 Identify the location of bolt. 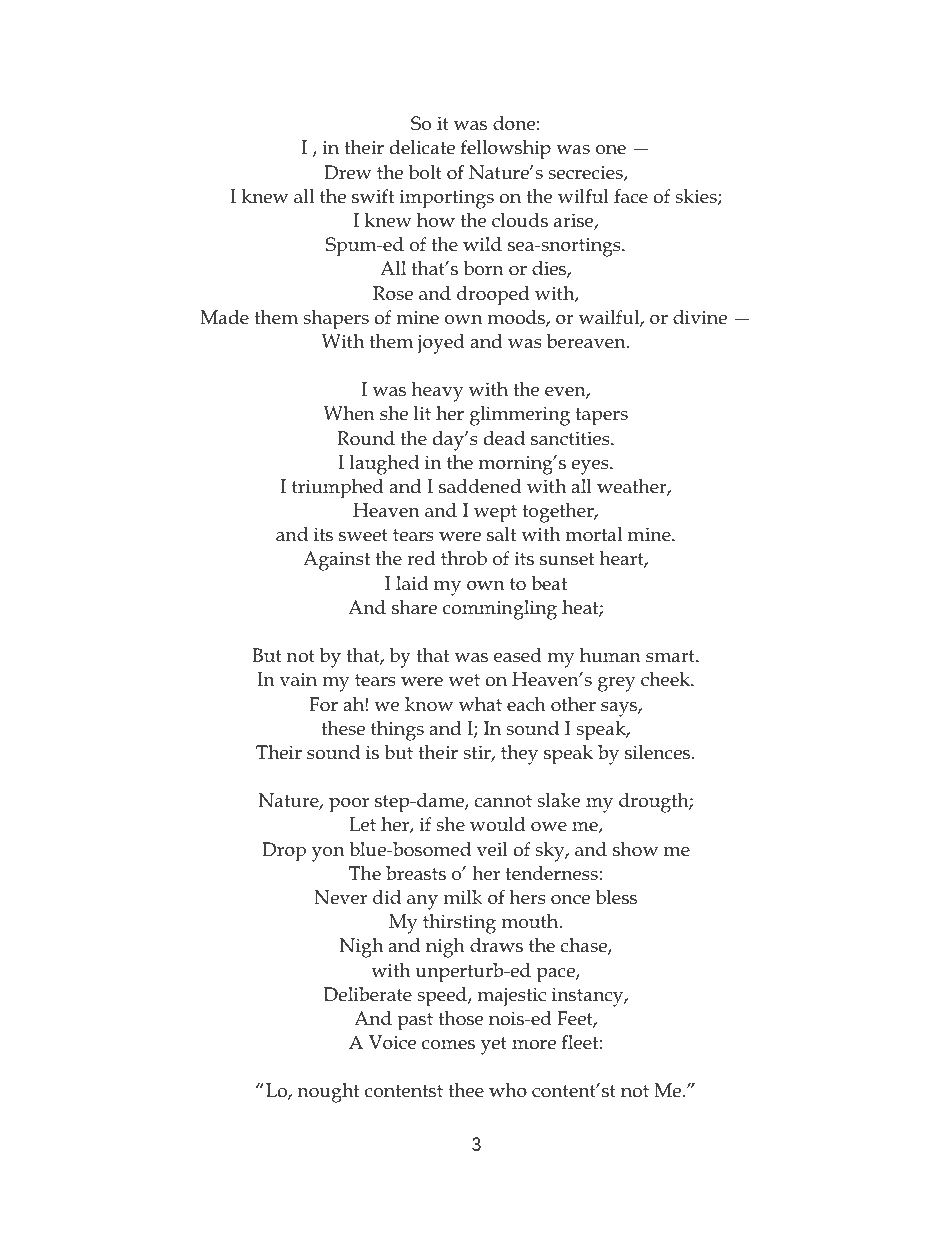
(425, 172).
